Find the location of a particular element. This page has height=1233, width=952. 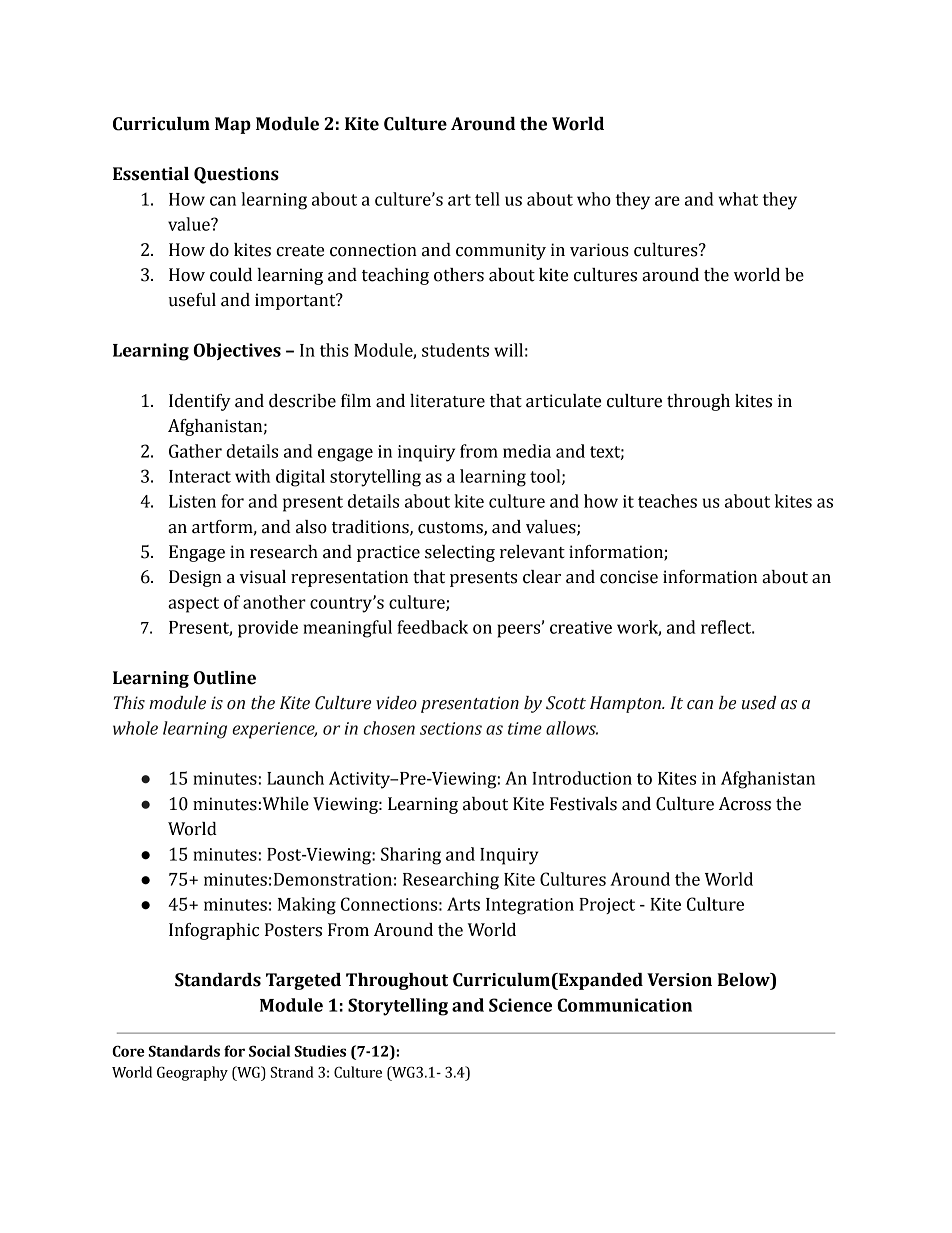

video is located at coordinates (396, 703).
